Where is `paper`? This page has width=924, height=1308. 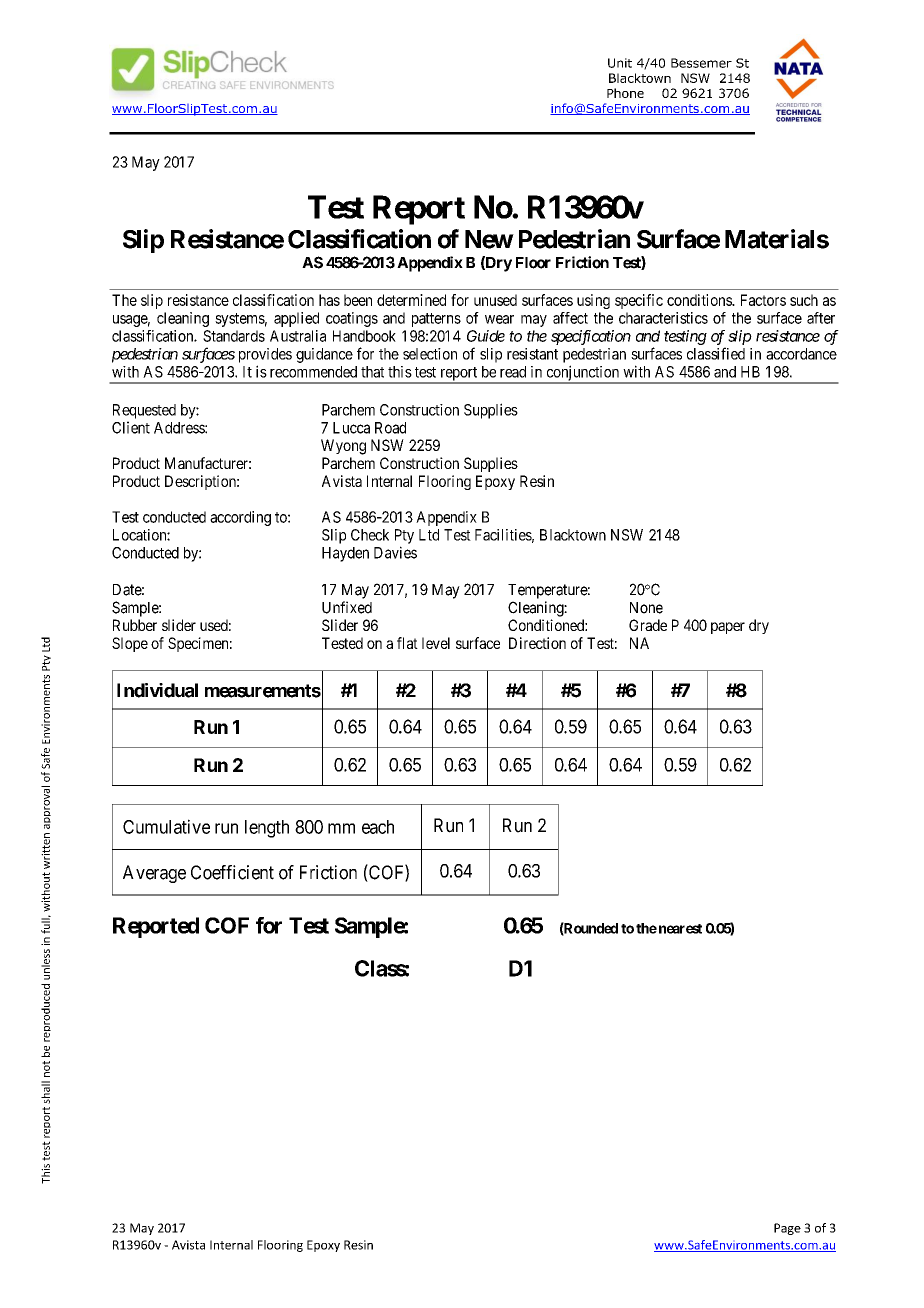 paper is located at coordinates (728, 628).
